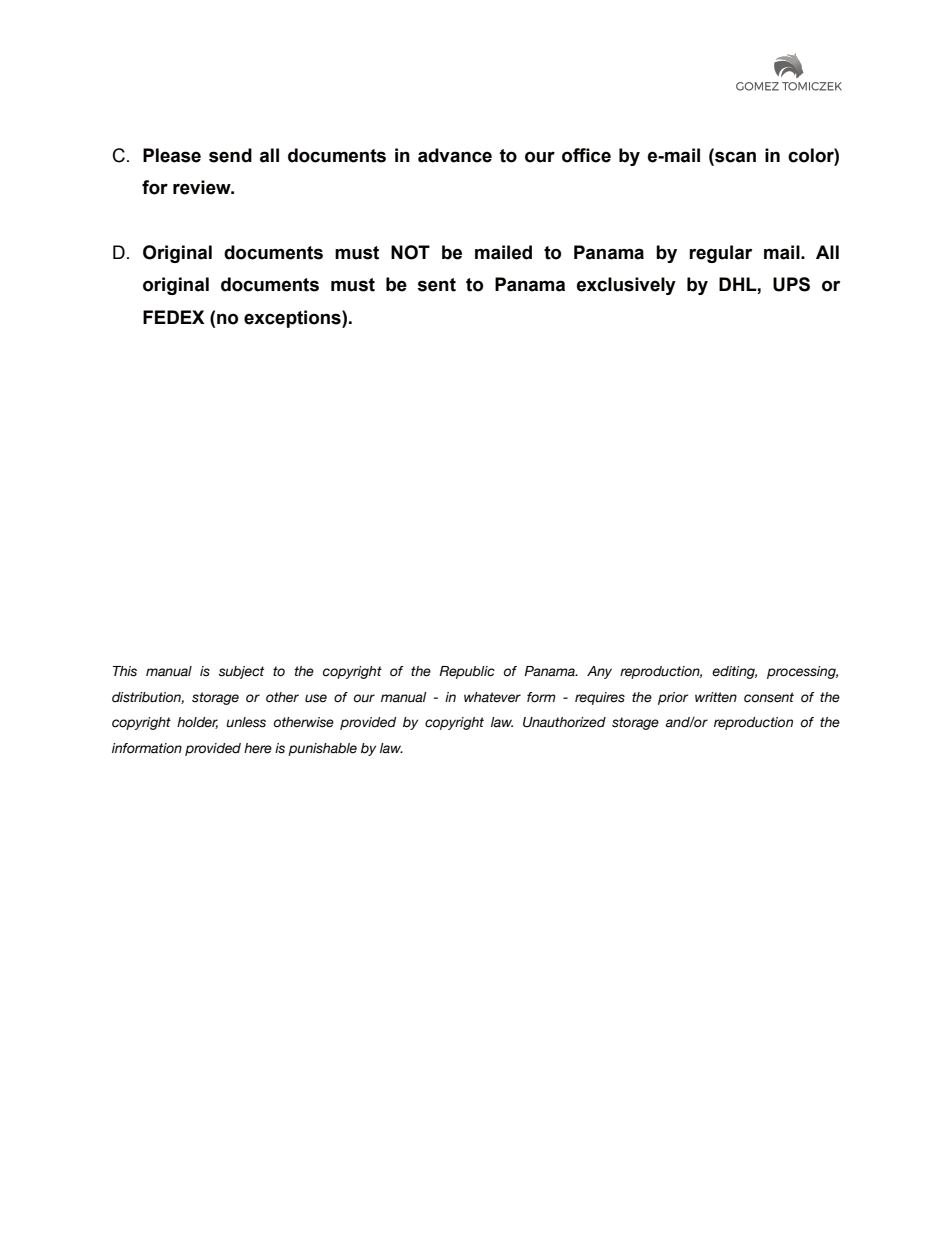 This page has width=952, height=1233. Describe the element at coordinates (791, 284) in the page. I see `UPS` at that location.
